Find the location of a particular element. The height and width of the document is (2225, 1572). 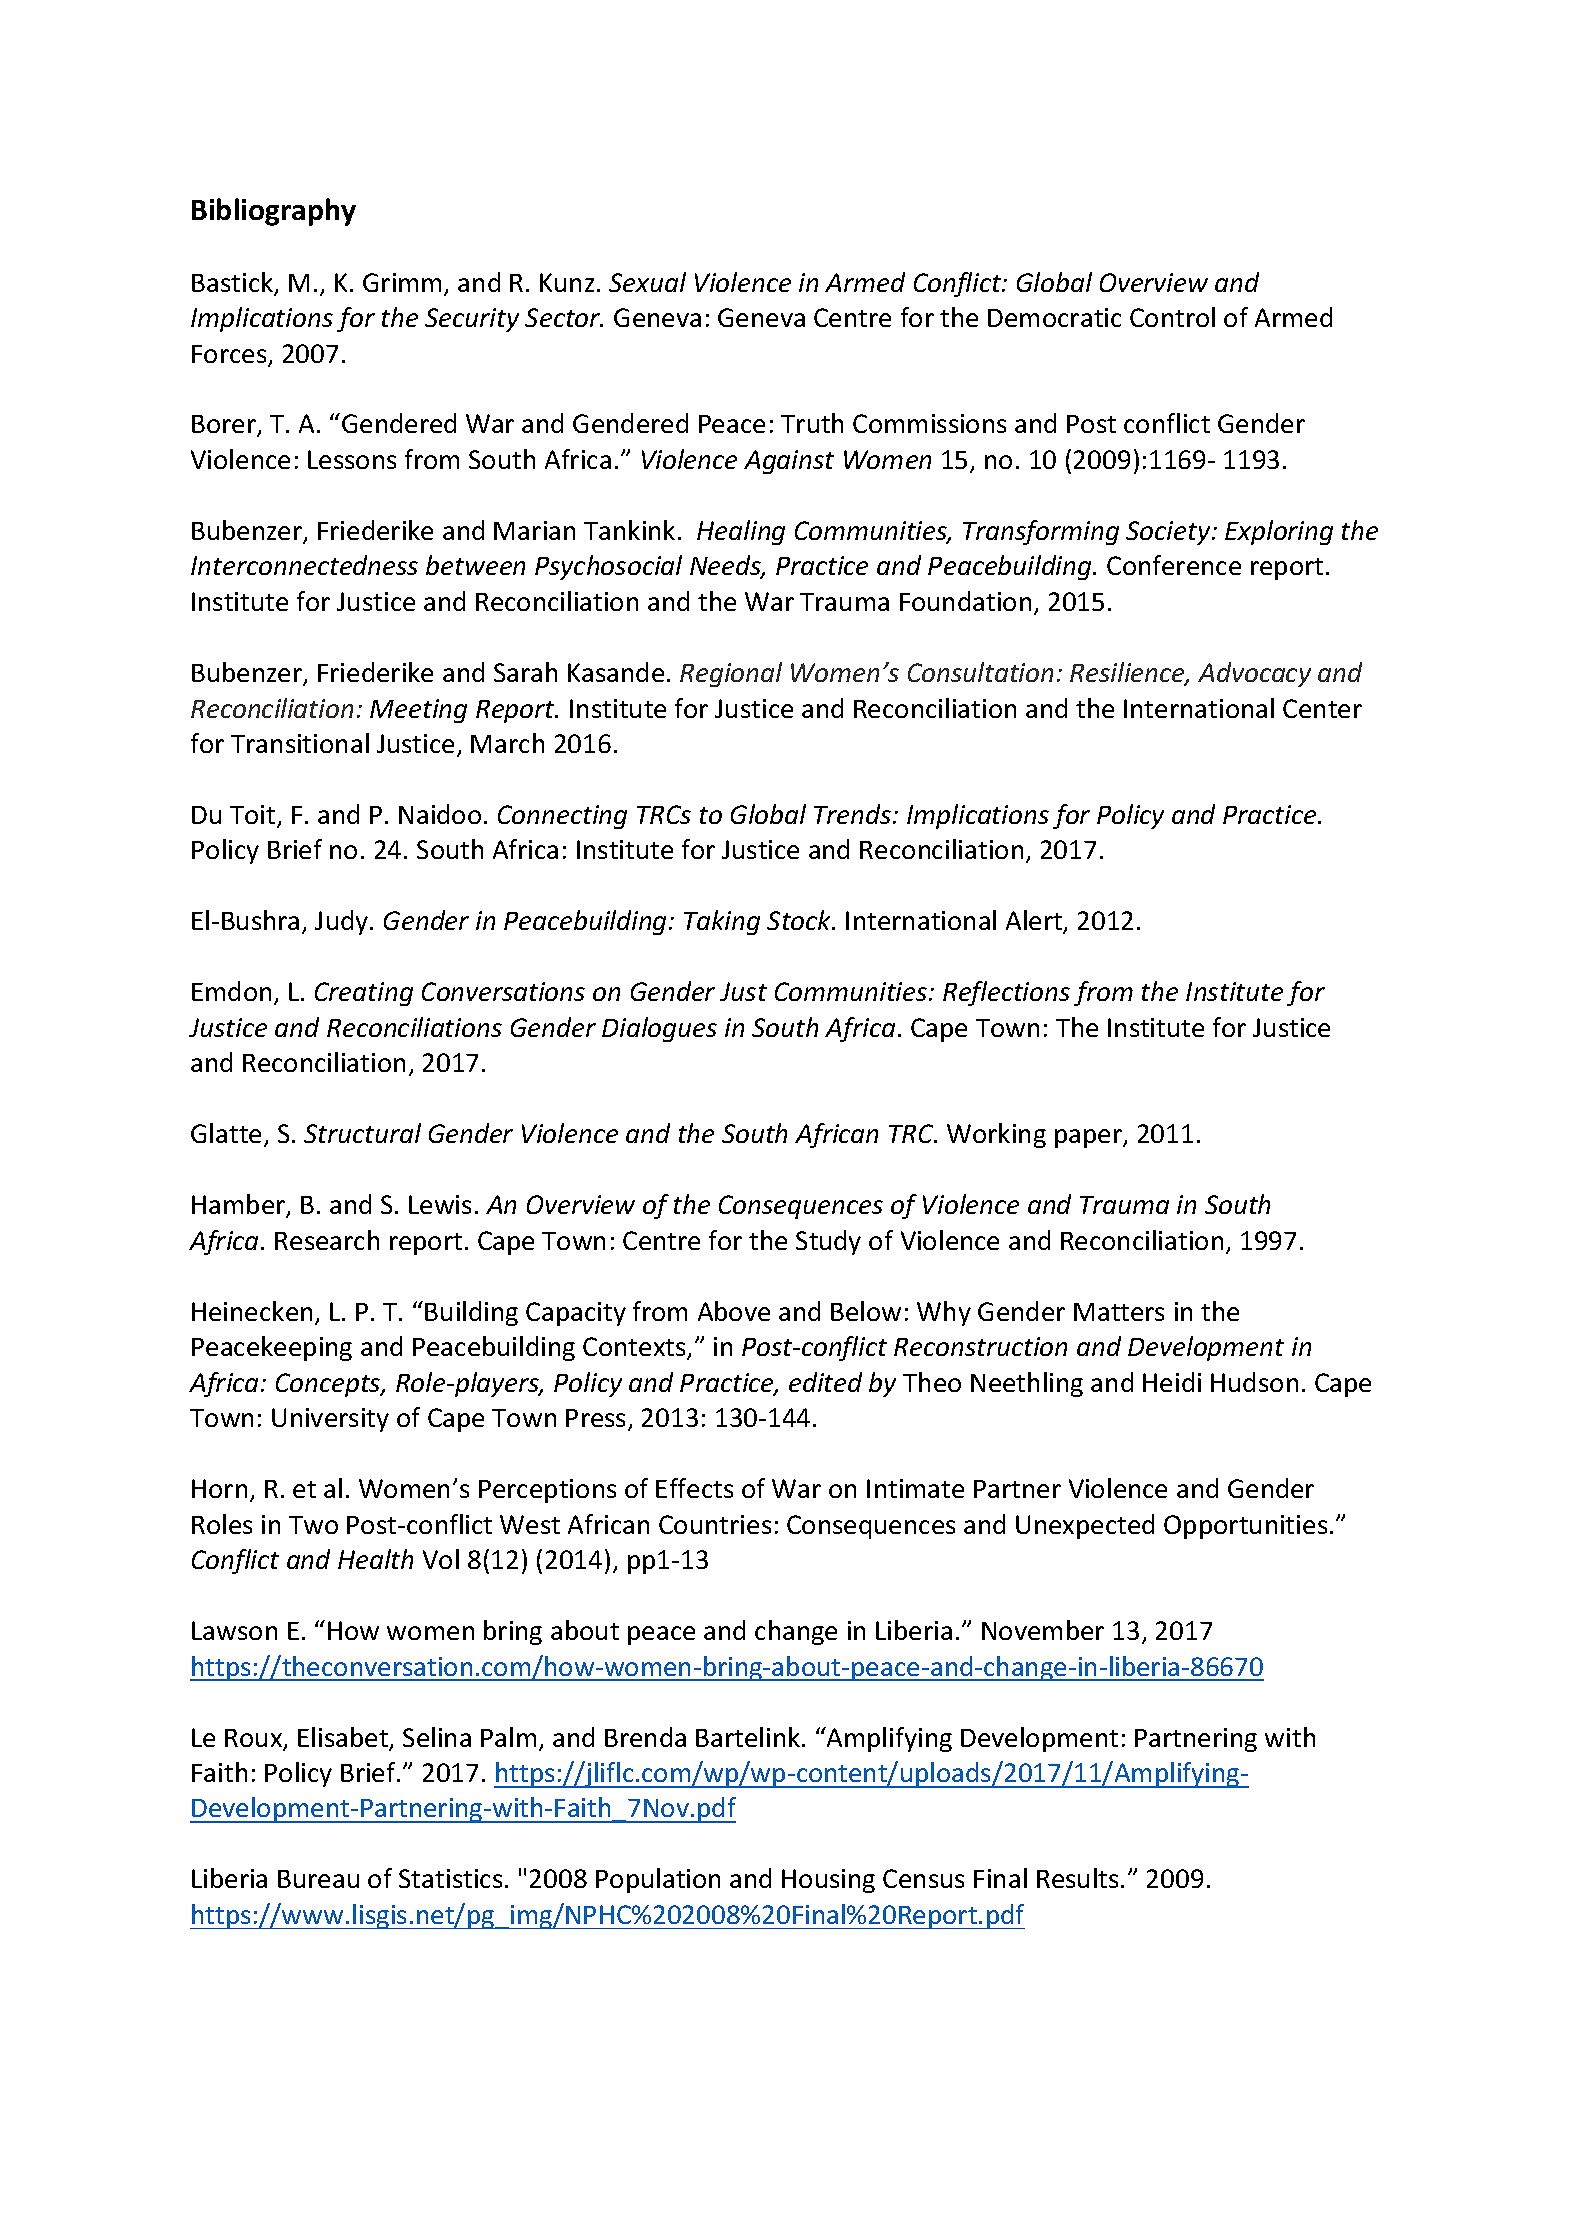

Bureau is located at coordinates (318, 1879).
